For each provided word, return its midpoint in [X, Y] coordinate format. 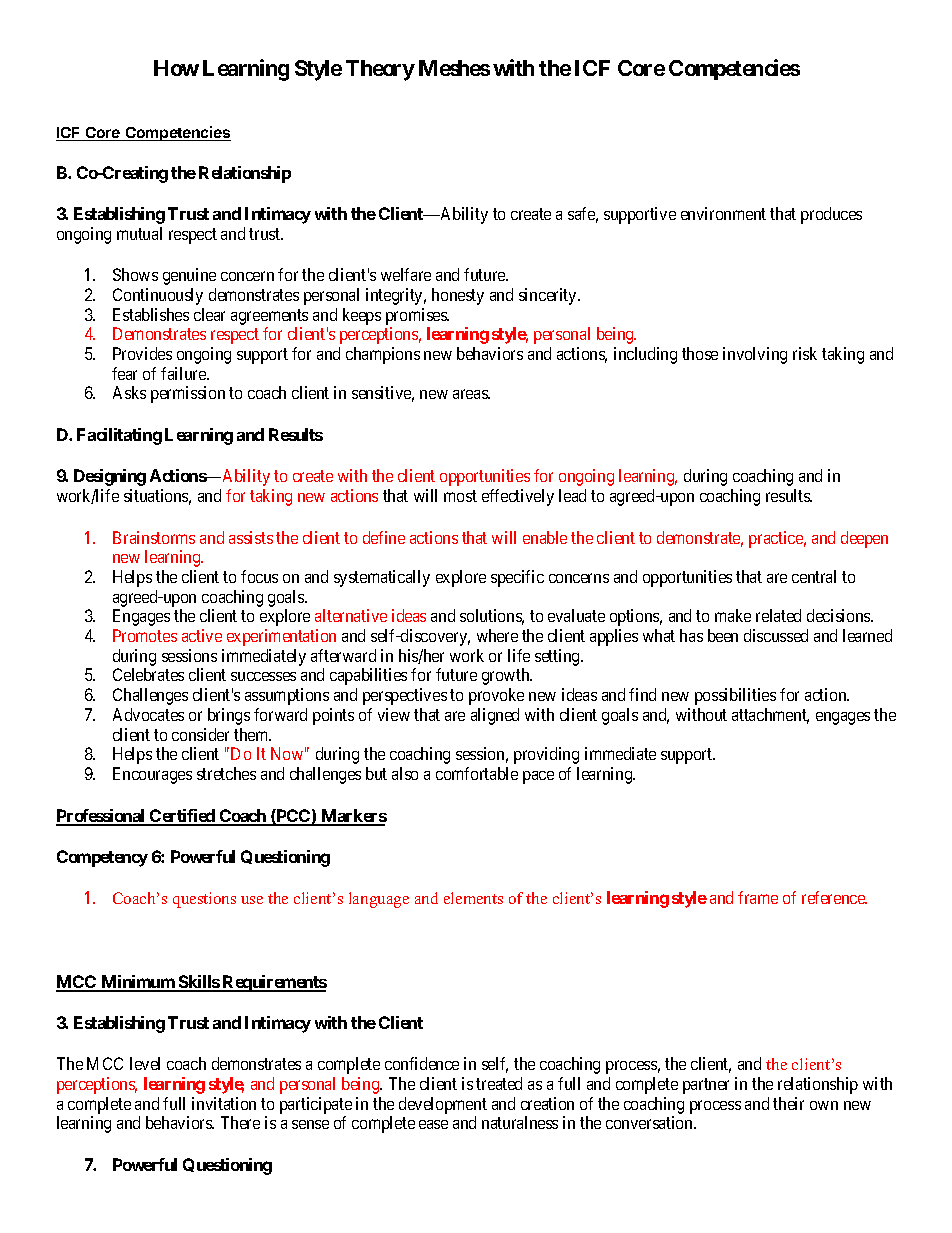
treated [499, 1083]
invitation [224, 1103]
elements [473, 898]
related [778, 615]
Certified [182, 817]
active [202, 635]
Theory [380, 70]
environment [723, 213]
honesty [458, 296]
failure [184, 373]
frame [758, 897]
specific [517, 578]
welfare [406, 274]
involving [755, 355]
